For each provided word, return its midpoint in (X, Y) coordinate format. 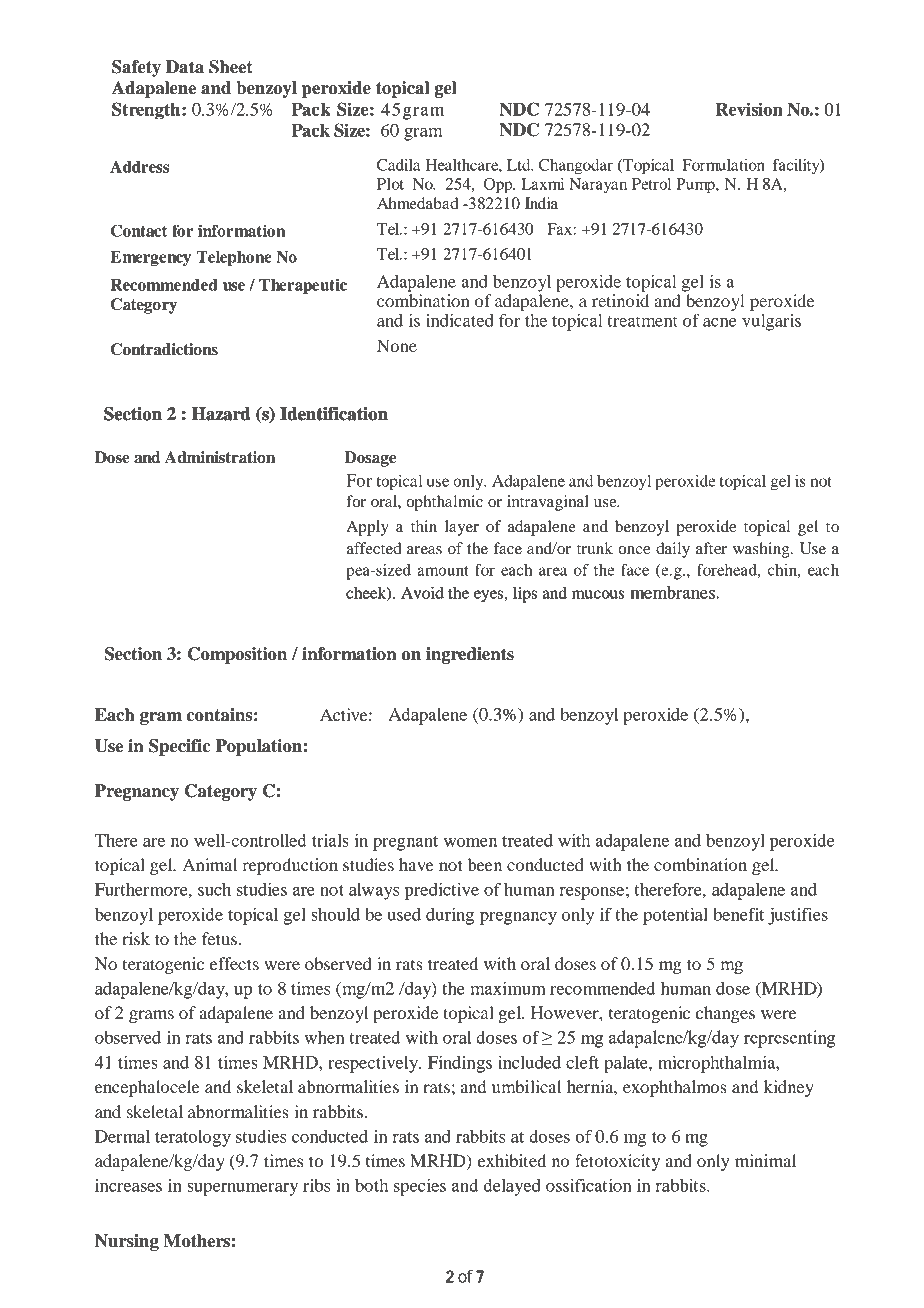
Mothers (197, 1241)
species (420, 1187)
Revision (749, 109)
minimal (765, 1160)
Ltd (520, 165)
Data (185, 67)
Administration (220, 457)
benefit (738, 914)
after (711, 548)
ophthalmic (444, 503)
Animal (210, 864)
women (470, 842)
